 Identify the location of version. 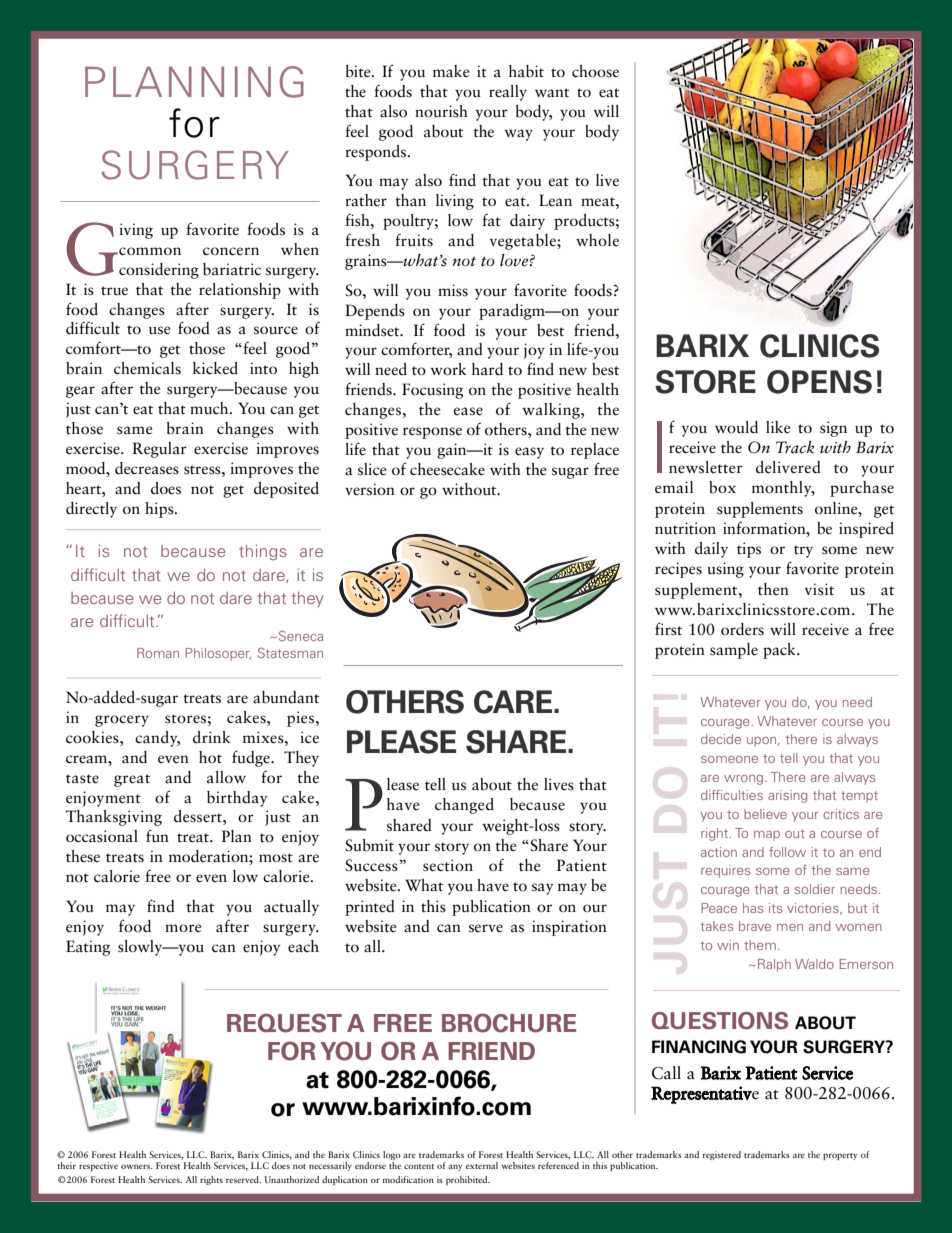
(370, 489).
